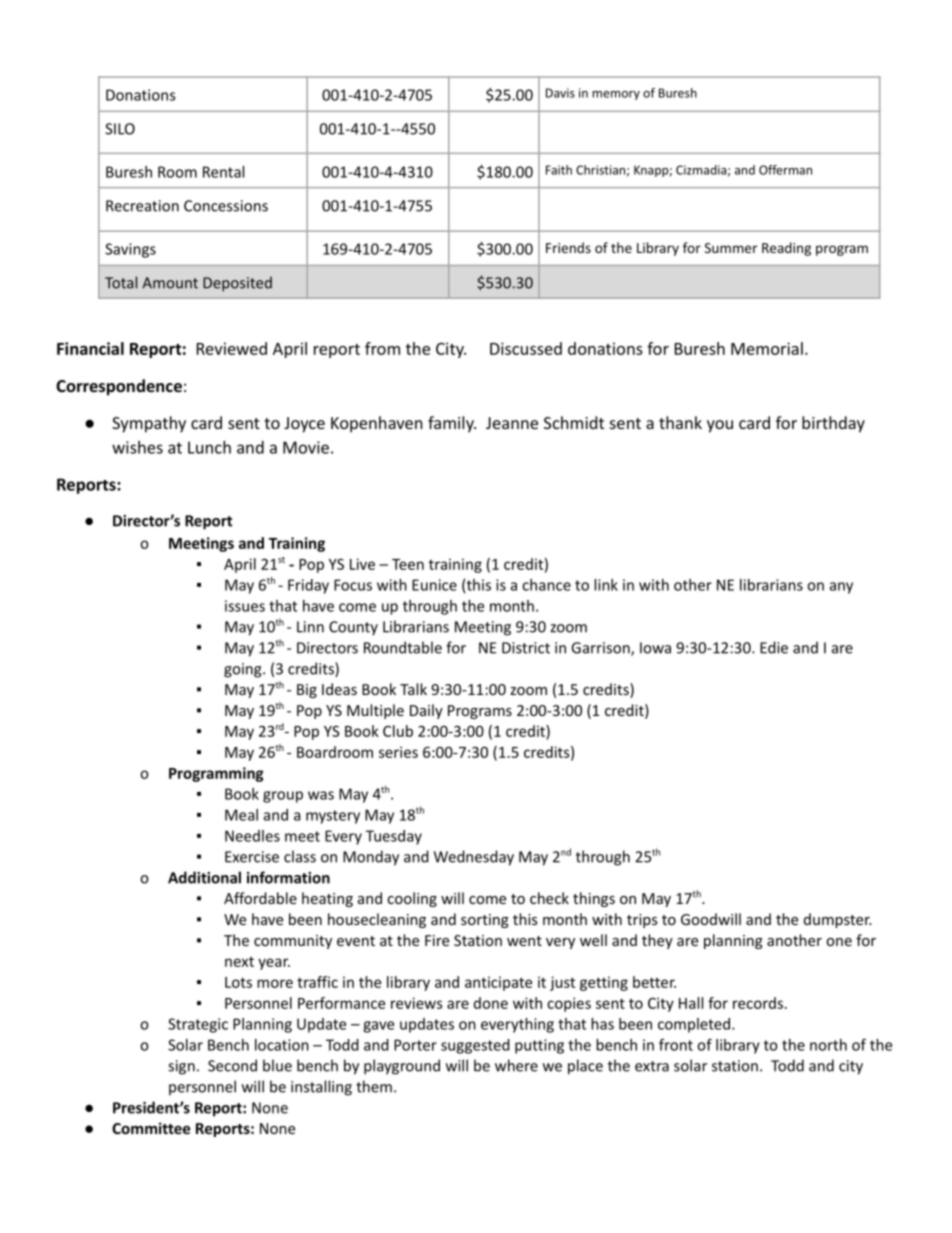 The image size is (952, 1233). I want to click on SILO, so click(120, 129).
